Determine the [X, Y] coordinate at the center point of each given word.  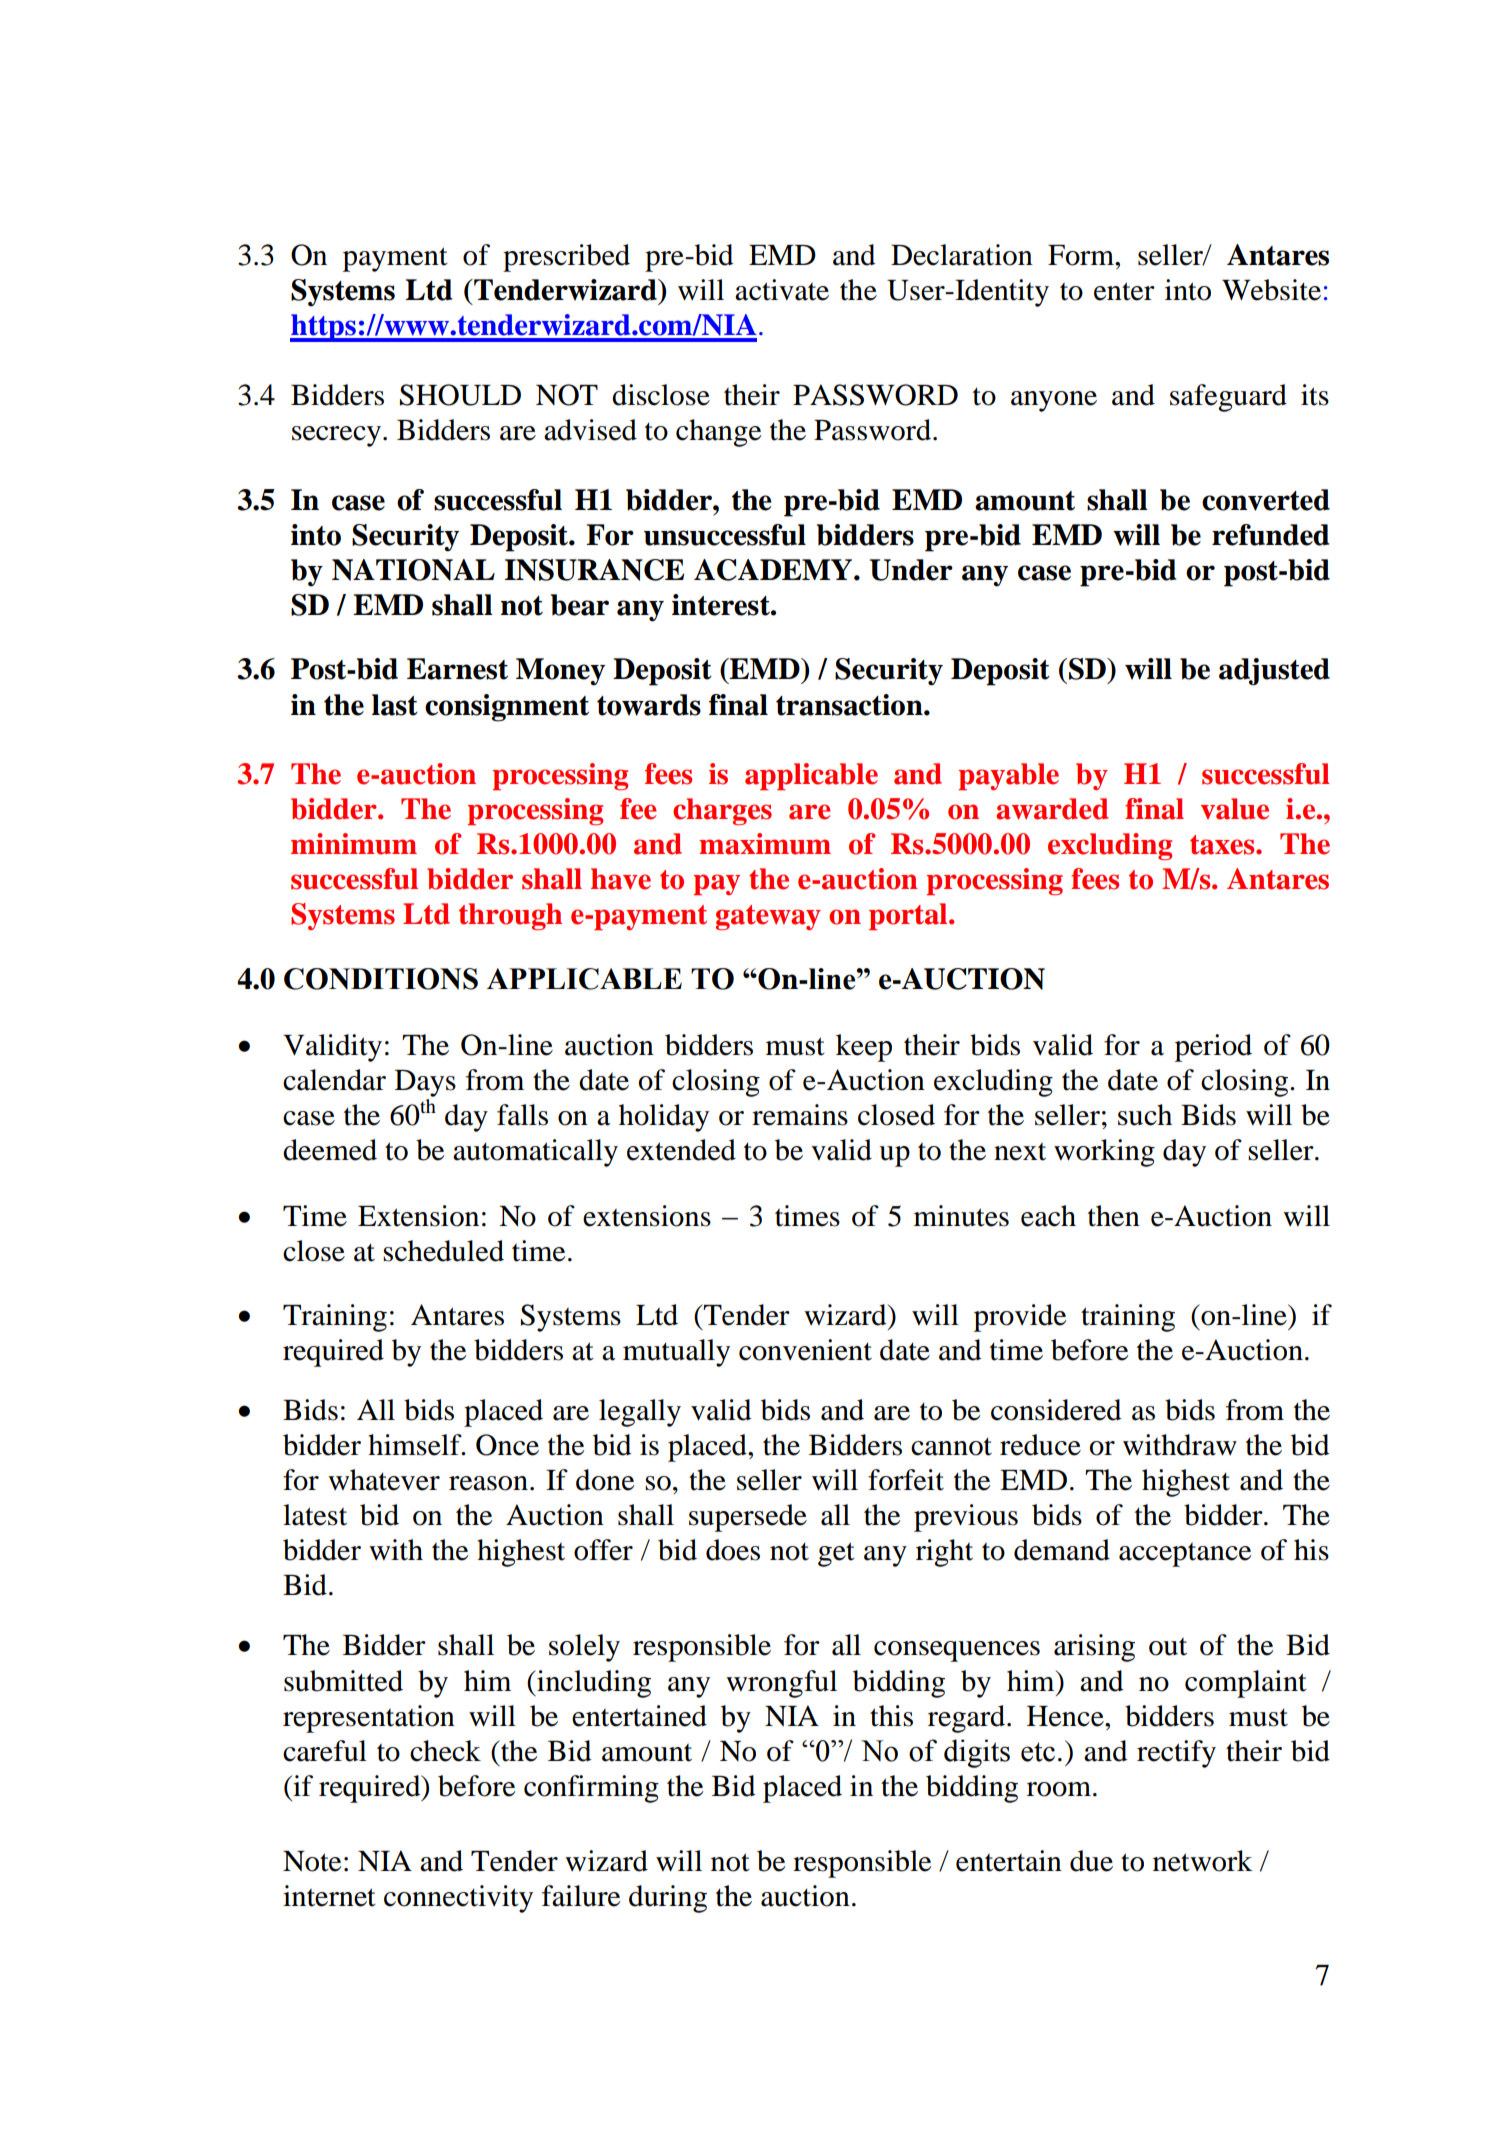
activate [782, 290]
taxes [1223, 845]
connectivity [458, 1899]
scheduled [443, 1251]
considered [1056, 1410]
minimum [354, 844]
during [668, 1899]
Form [1082, 255]
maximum [765, 844]
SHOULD [460, 395]
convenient [805, 1350]
